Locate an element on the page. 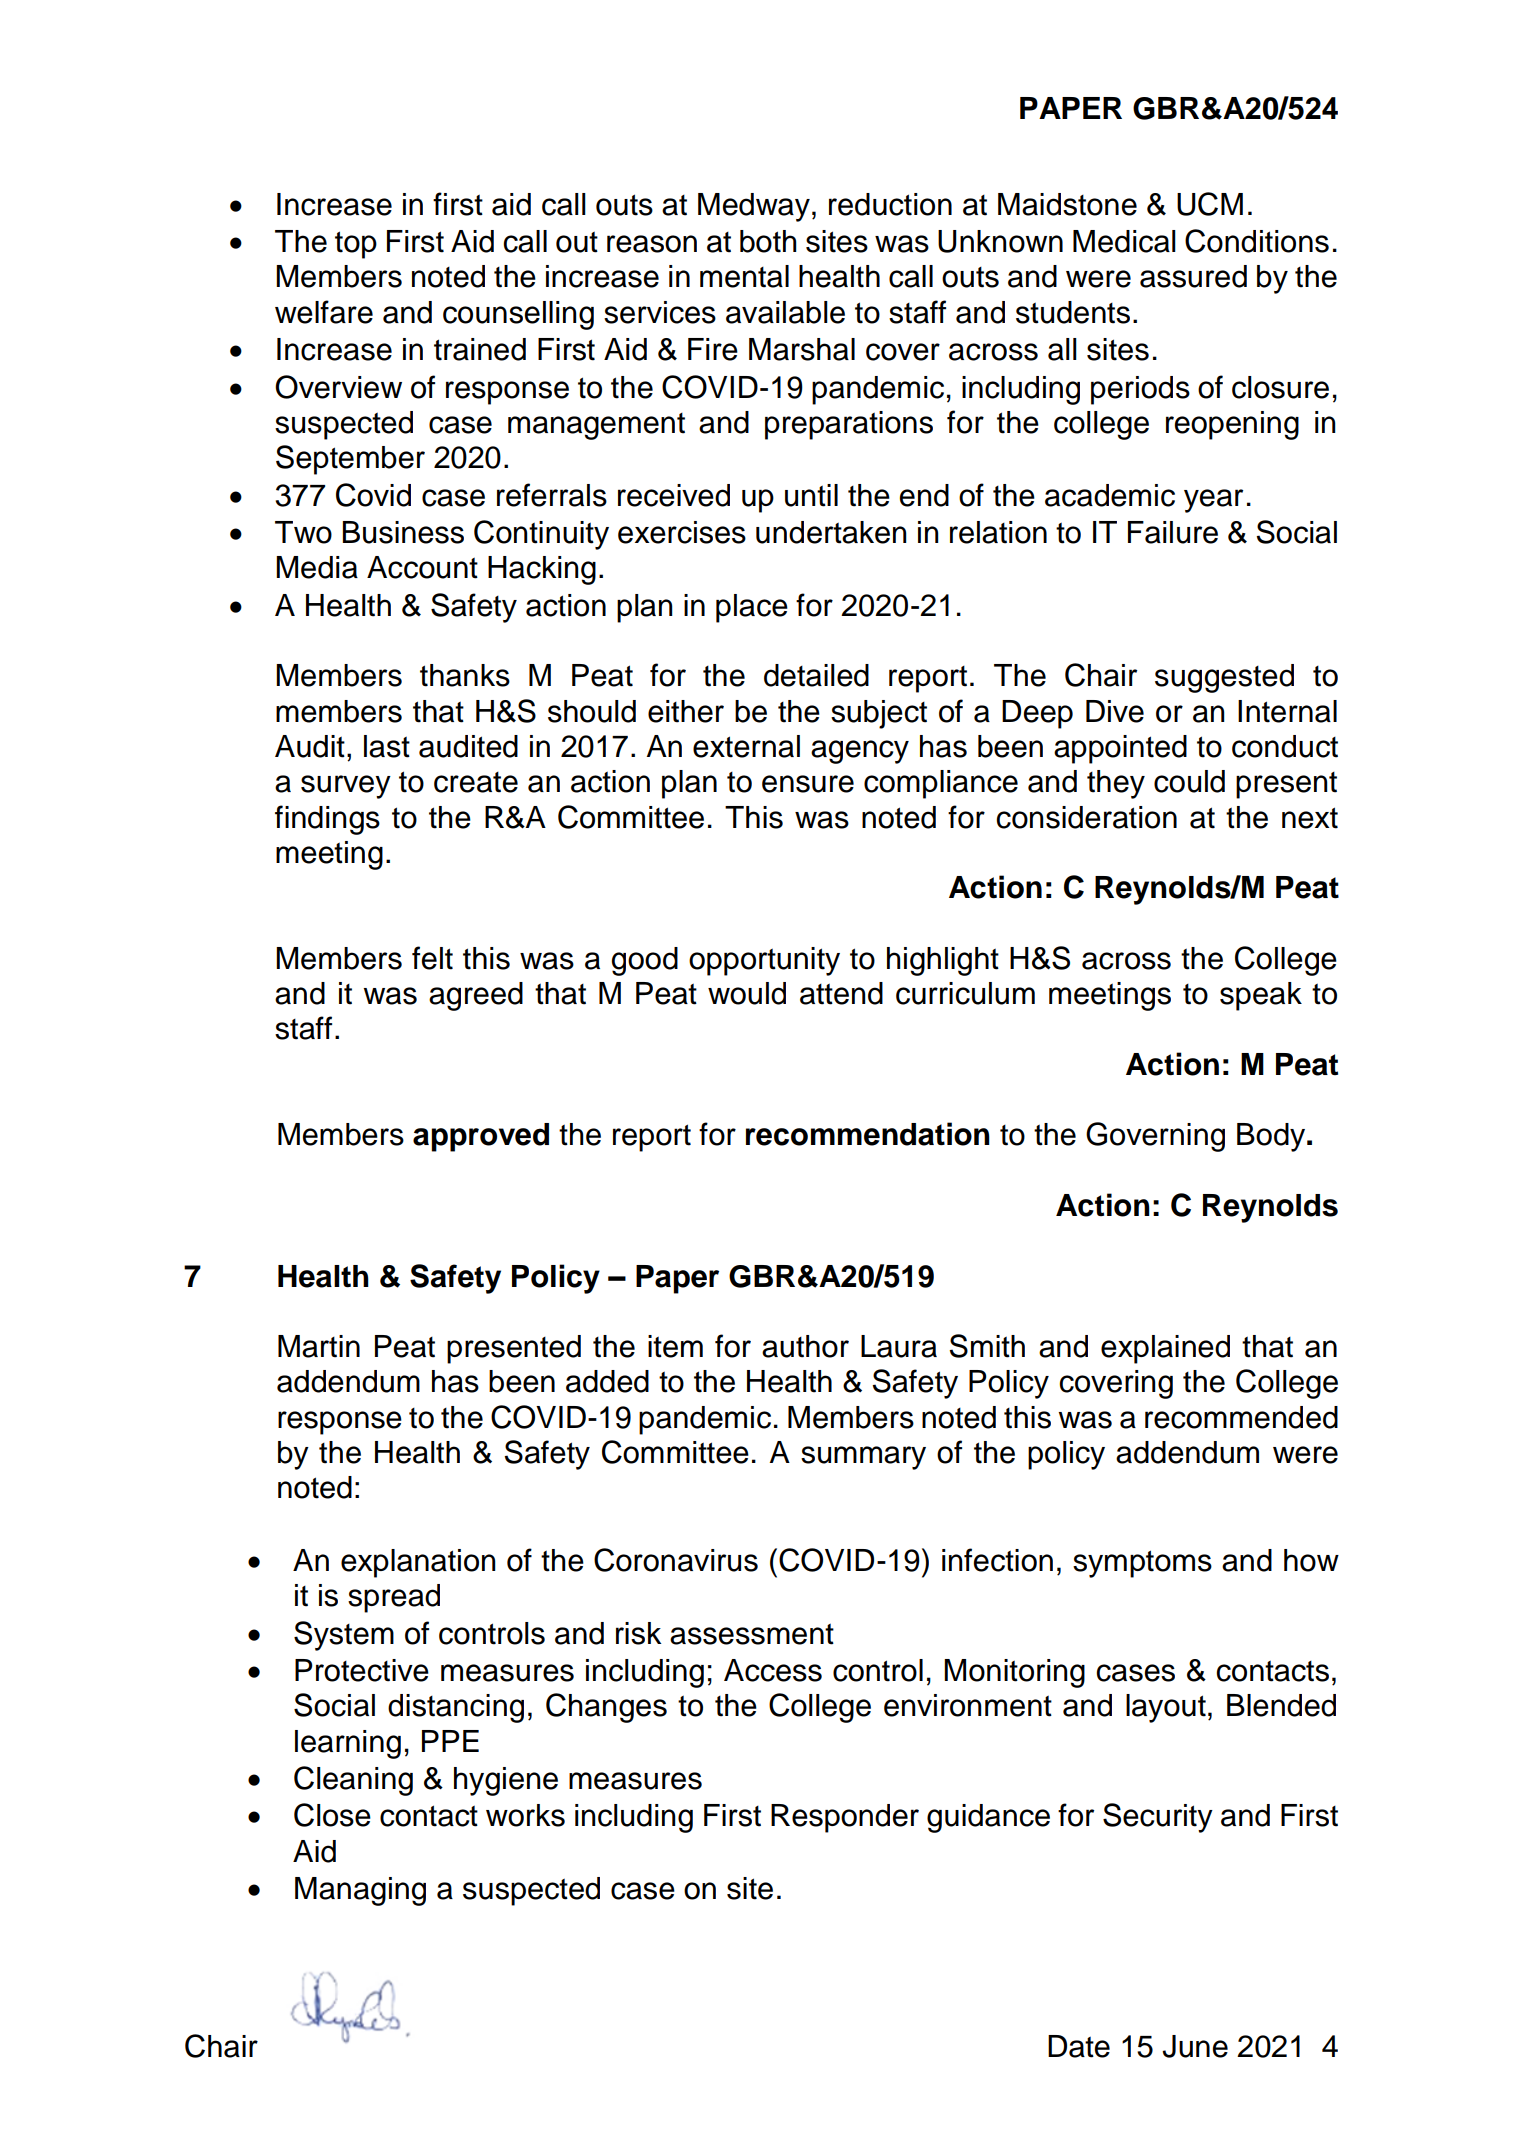  assured is located at coordinates (1193, 276).
